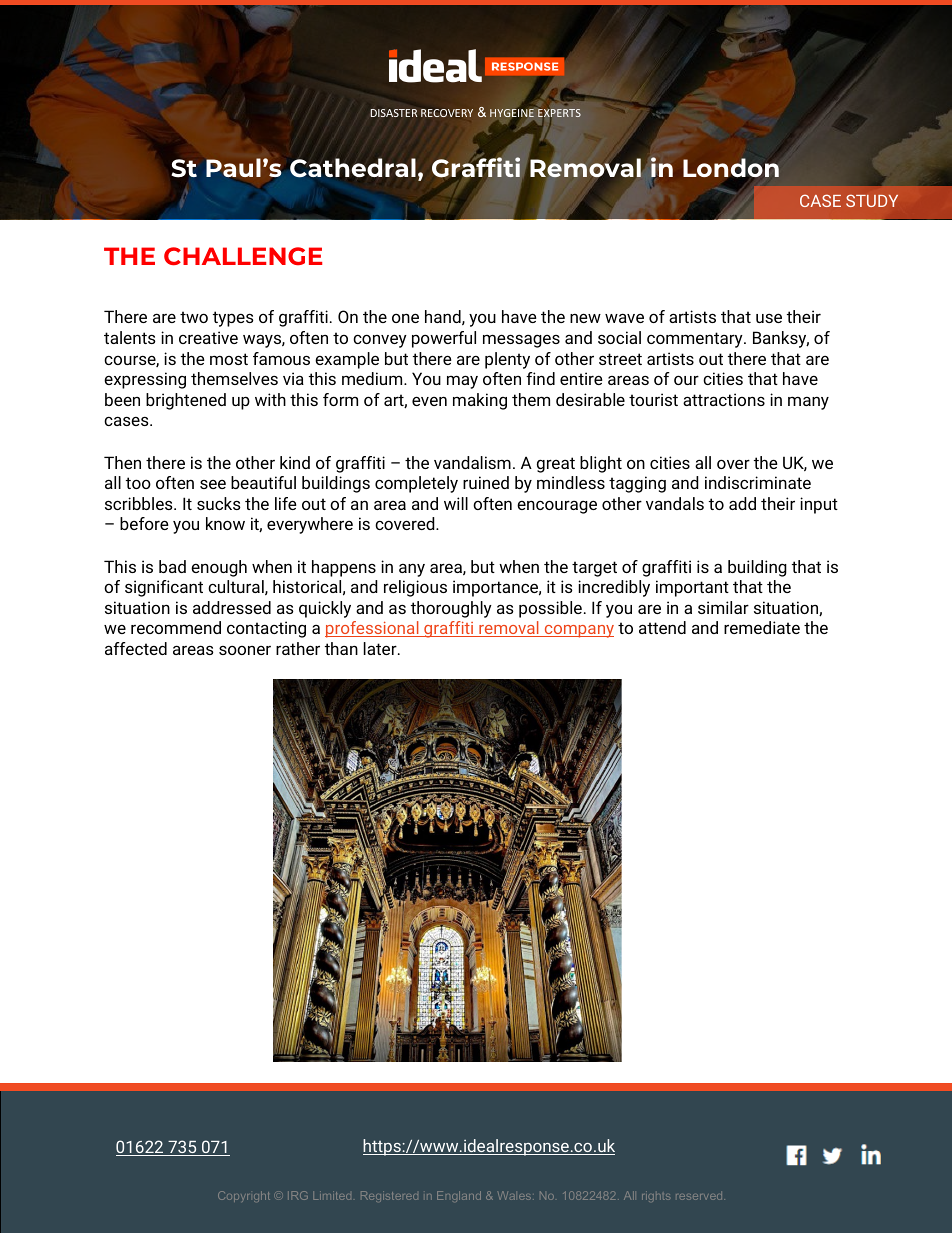 The height and width of the screenshot is (1233, 952). I want to click on later, so click(381, 648).
